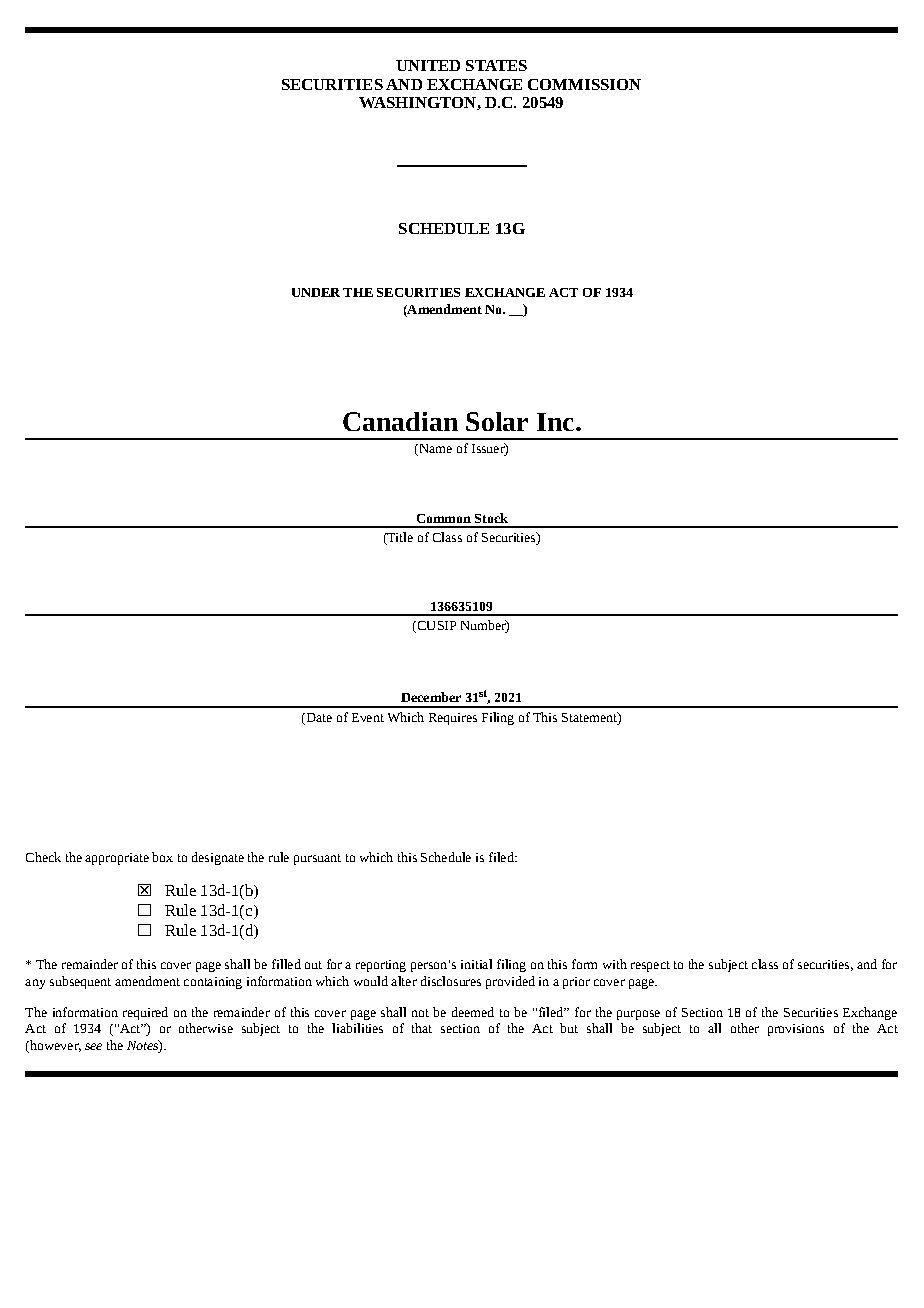 This image has height=1308, width=924. Describe the element at coordinates (638, 1015) in the image. I see `purpose` at that location.
